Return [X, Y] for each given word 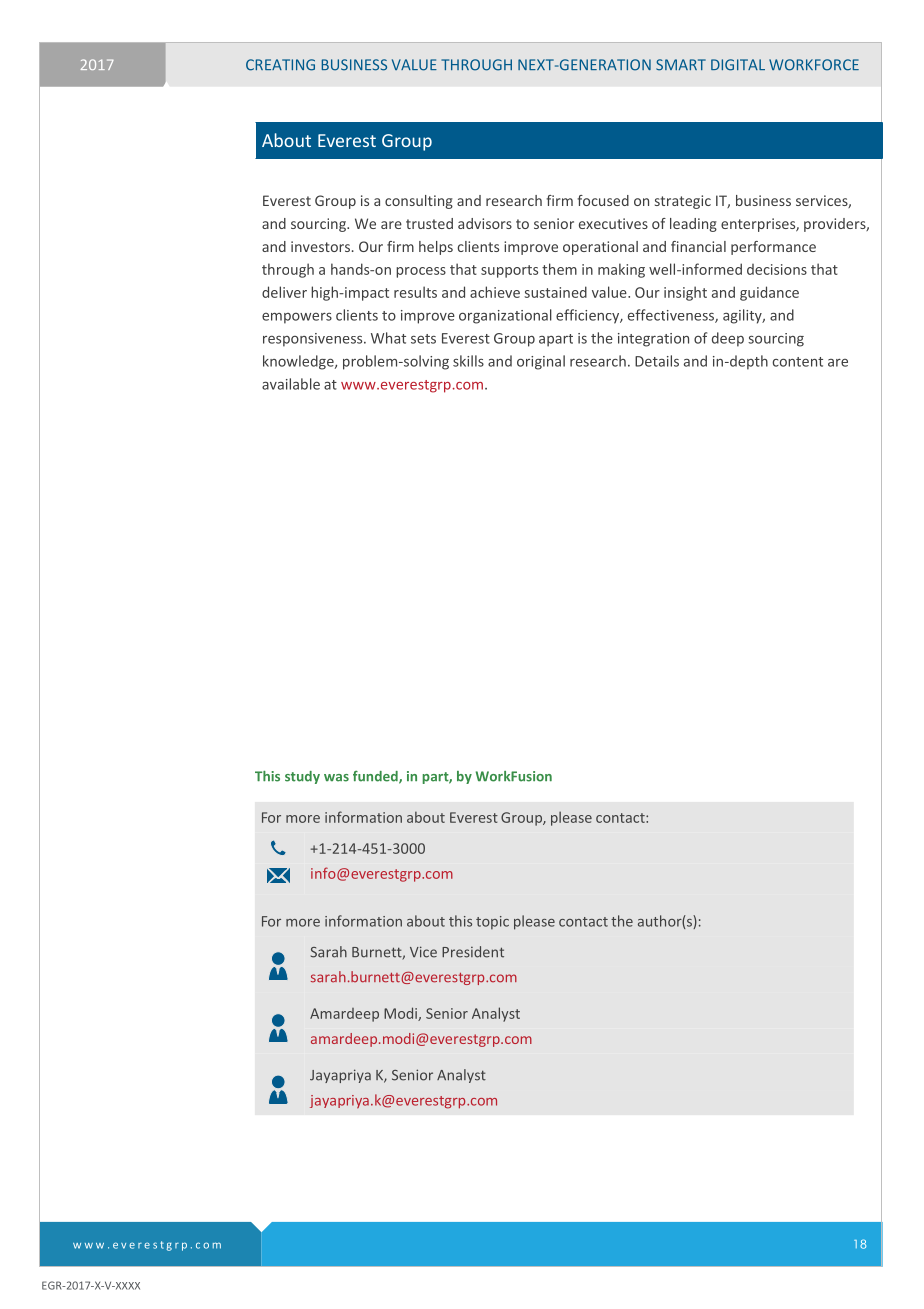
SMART [681, 65]
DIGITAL [738, 65]
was [336, 778]
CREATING [280, 65]
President [473, 952]
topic [492, 923]
